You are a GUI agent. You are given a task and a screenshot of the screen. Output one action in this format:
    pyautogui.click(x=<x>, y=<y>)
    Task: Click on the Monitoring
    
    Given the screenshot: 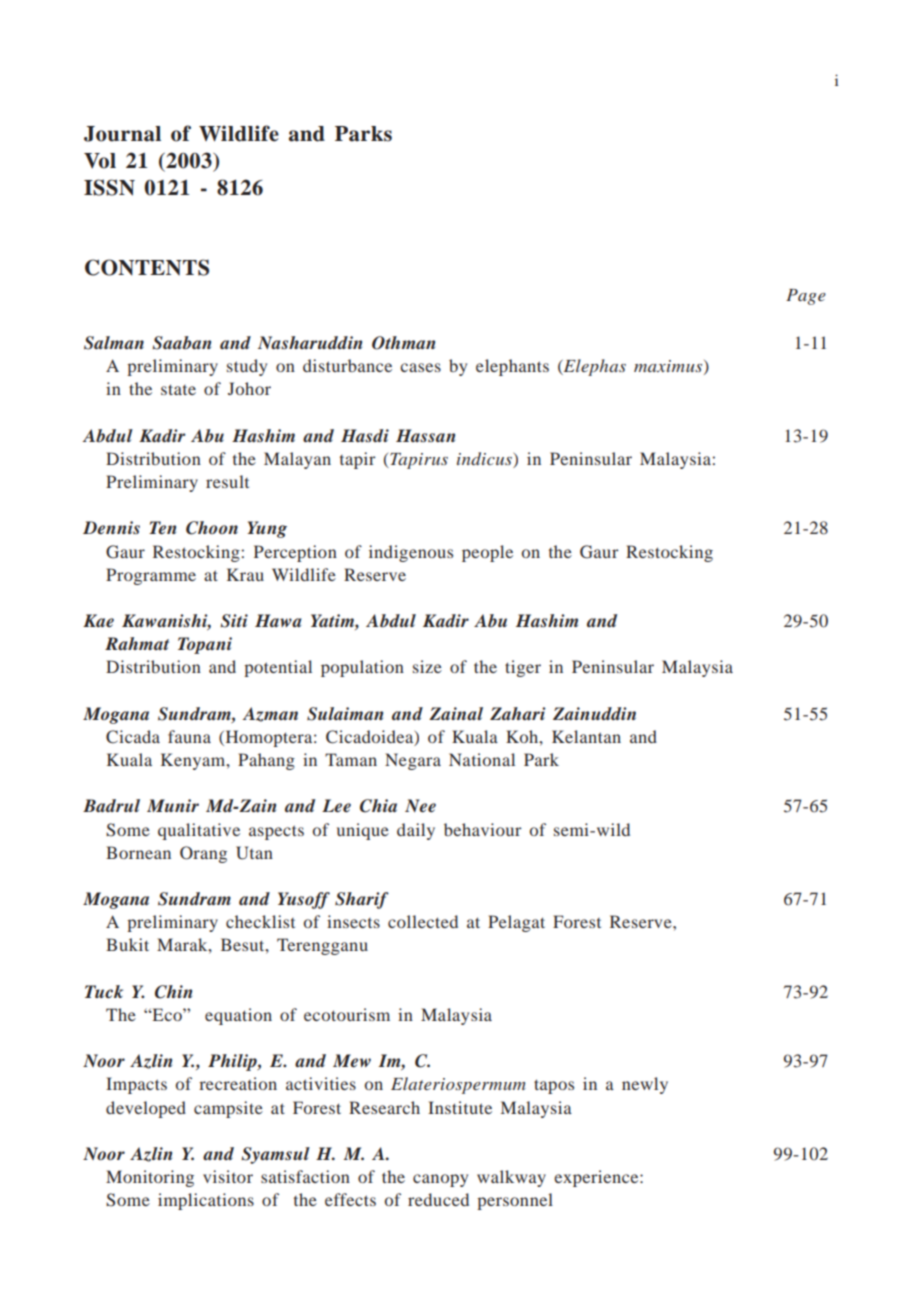 What is the action you would take?
    pyautogui.click(x=150, y=1178)
